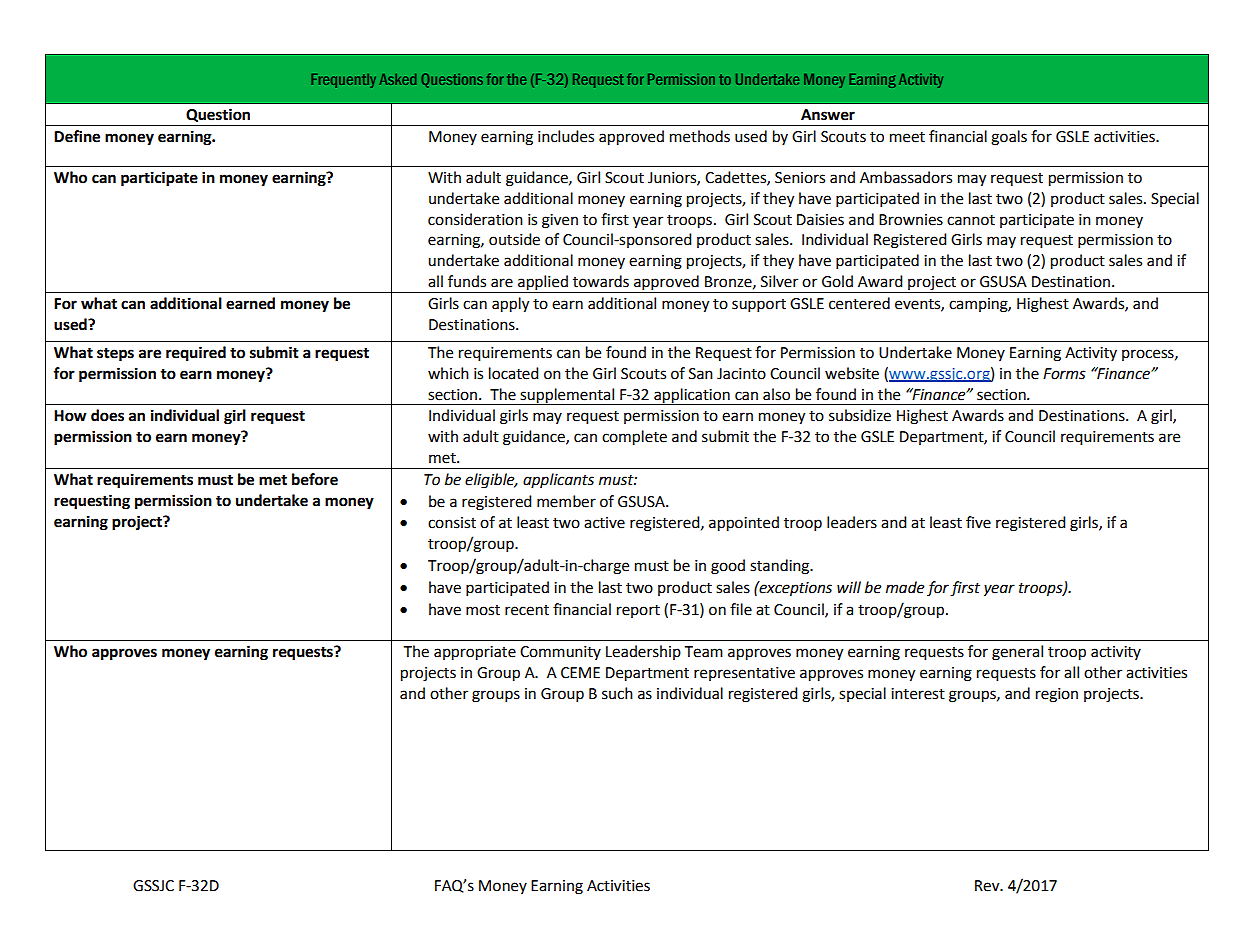  I want to click on applied, so click(543, 284).
